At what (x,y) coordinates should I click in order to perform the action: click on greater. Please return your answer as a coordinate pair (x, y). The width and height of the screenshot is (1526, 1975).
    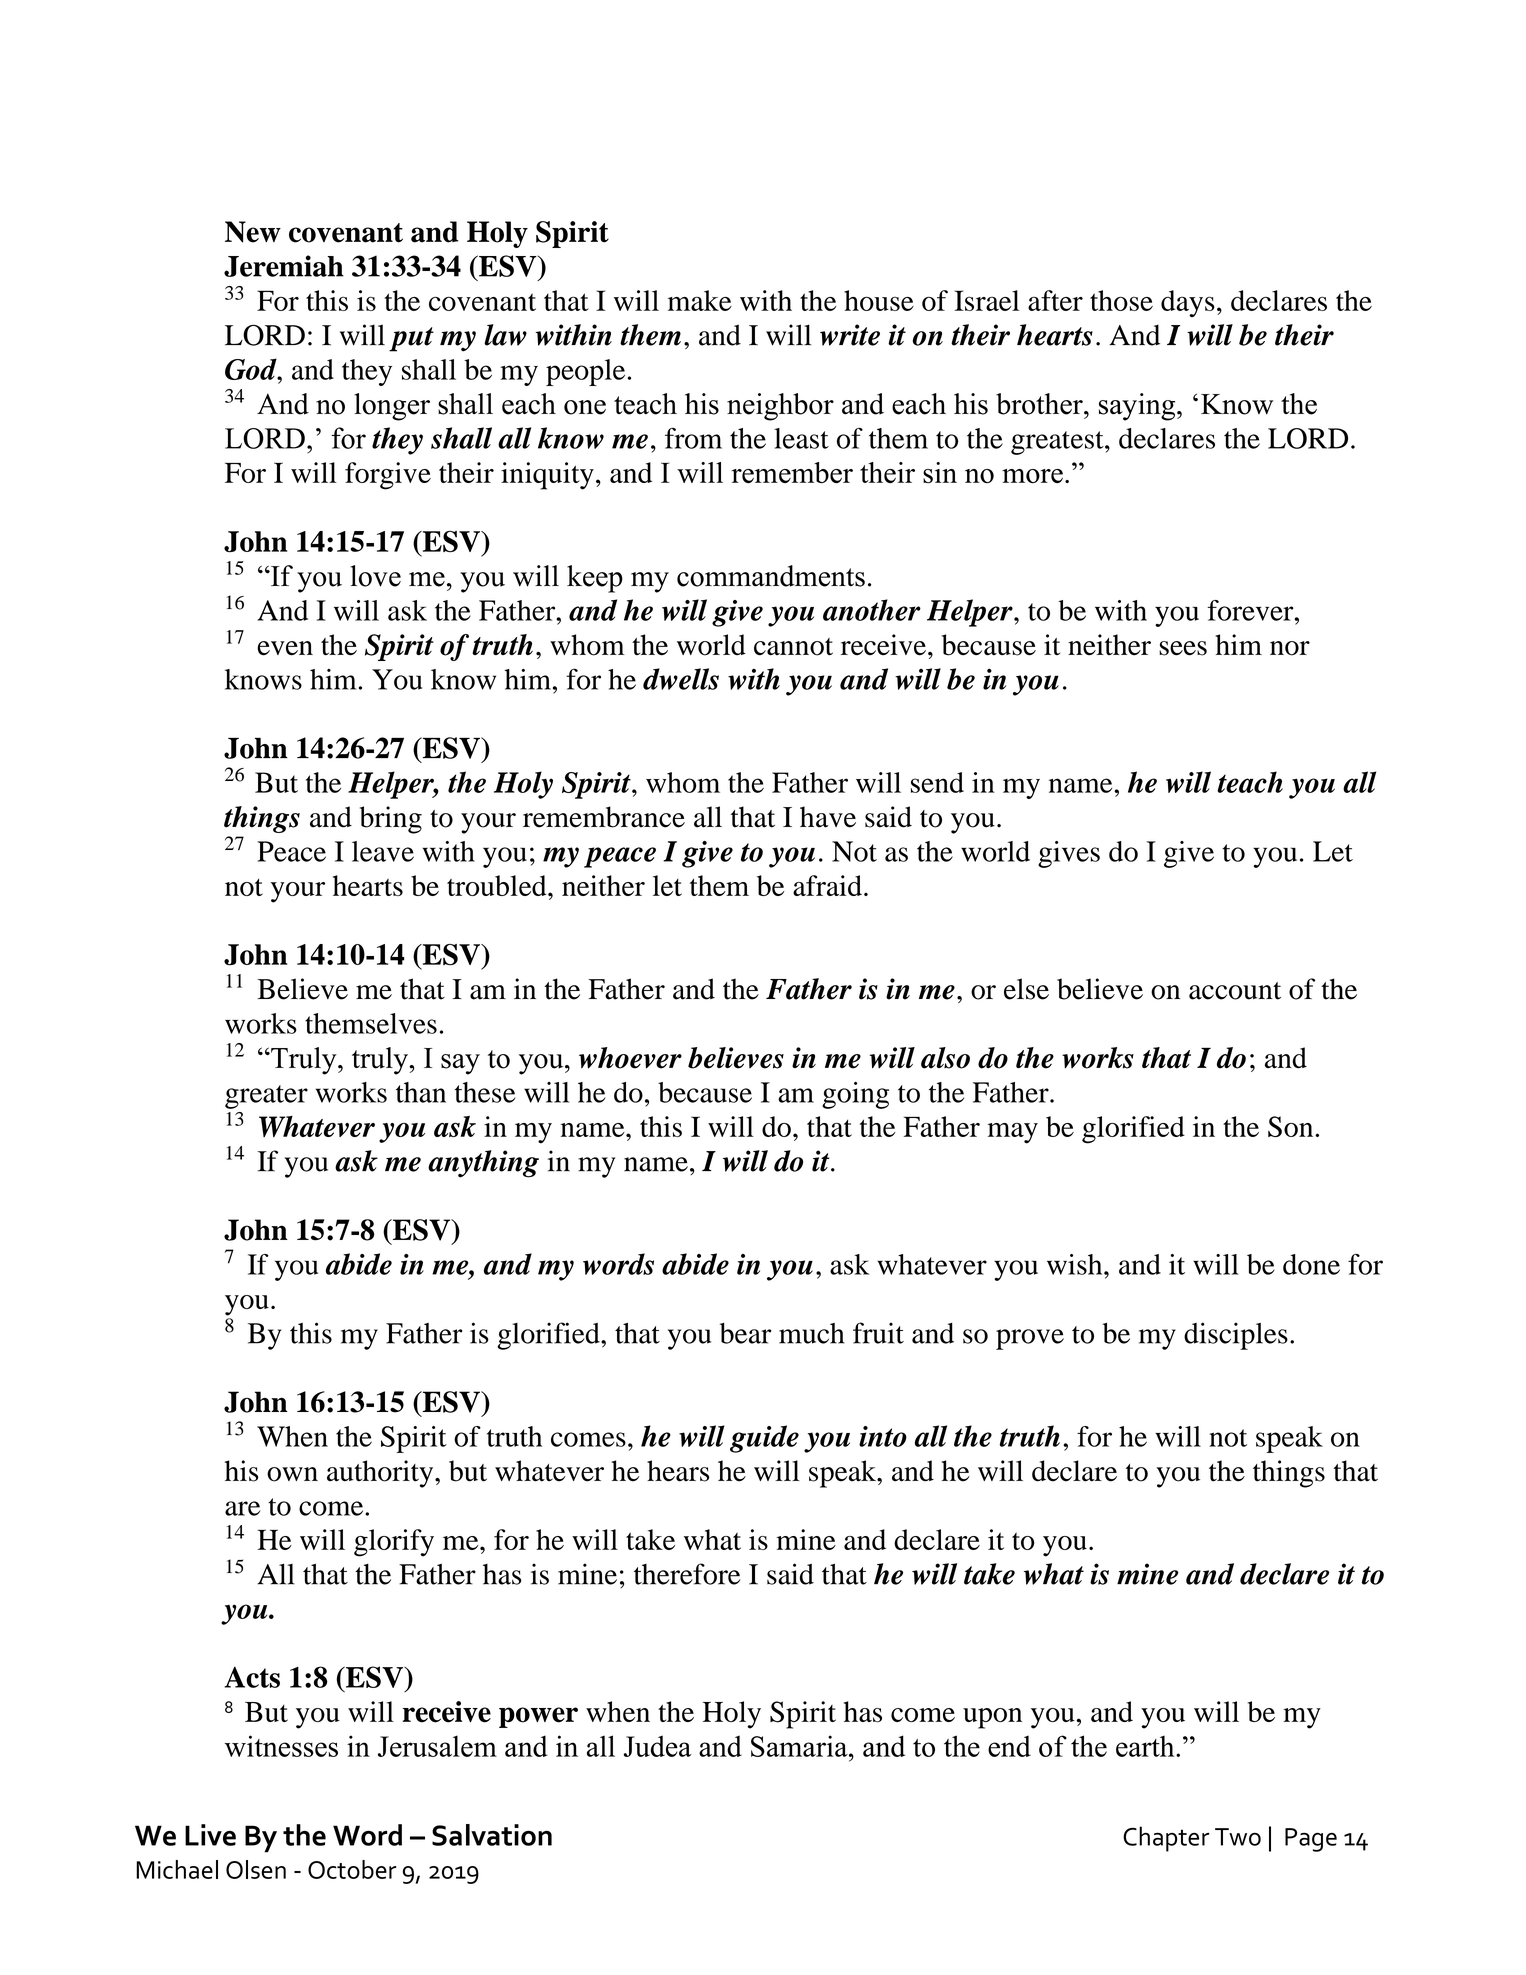
    Looking at the image, I should click on (266, 1097).
